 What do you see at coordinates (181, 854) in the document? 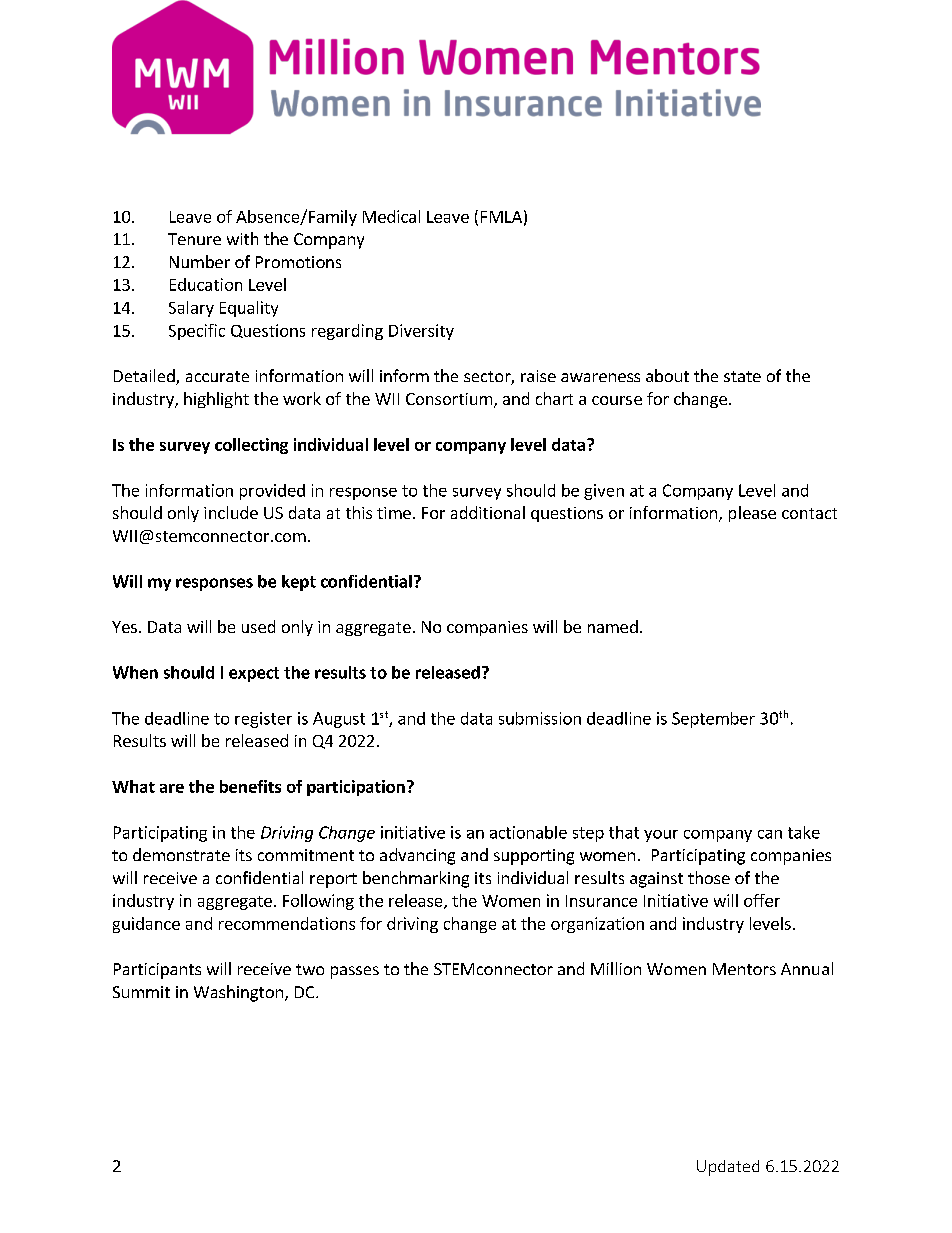
I see `demonstrate` at bounding box center [181, 854].
